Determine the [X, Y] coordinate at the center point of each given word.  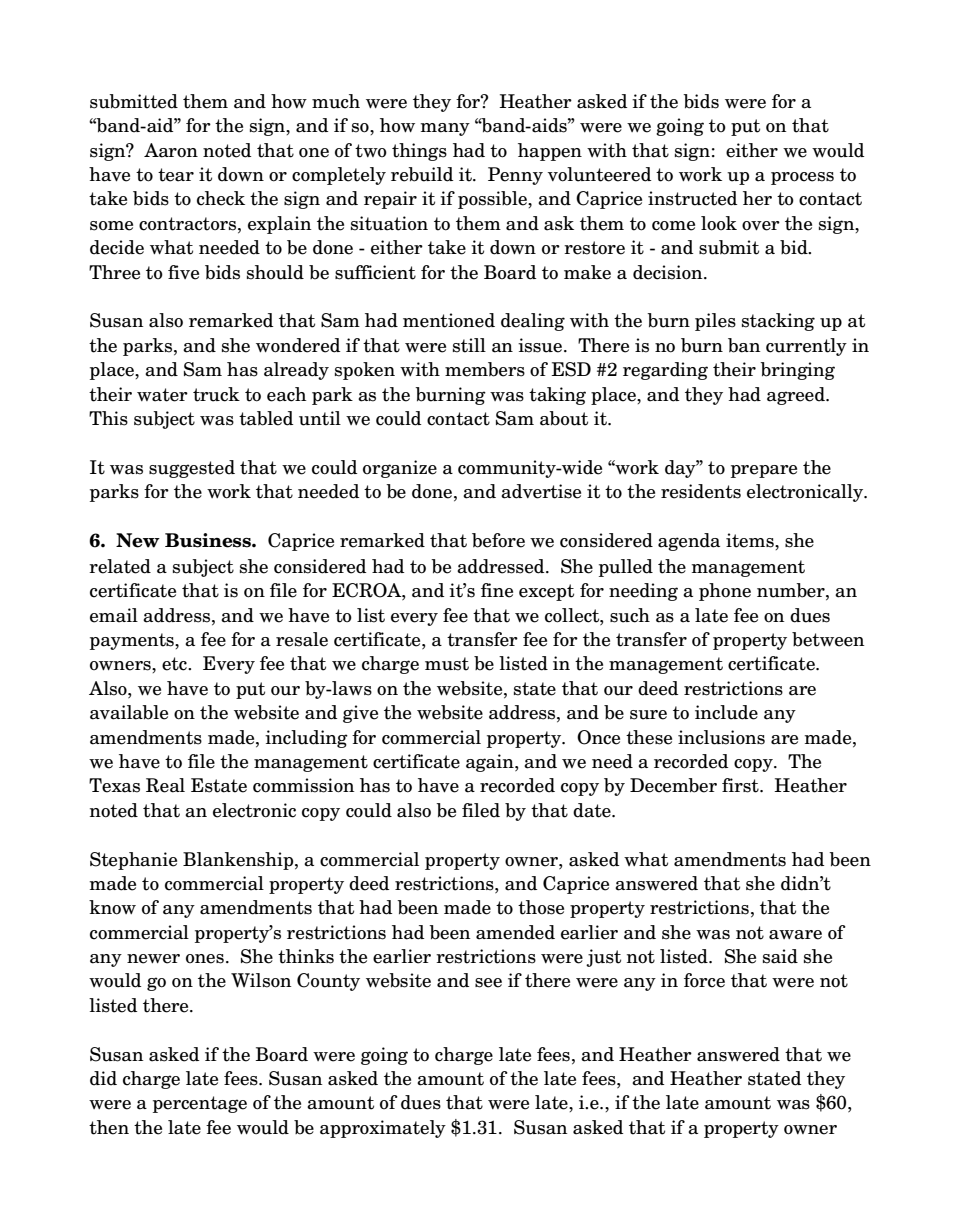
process [802, 178]
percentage [200, 1104]
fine [497, 590]
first [741, 785]
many [445, 129]
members [485, 369]
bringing [797, 371]
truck [216, 394]
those [541, 907]
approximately [383, 1129]
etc [175, 664]
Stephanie [133, 861]
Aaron [171, 150]
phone [725, 592]
